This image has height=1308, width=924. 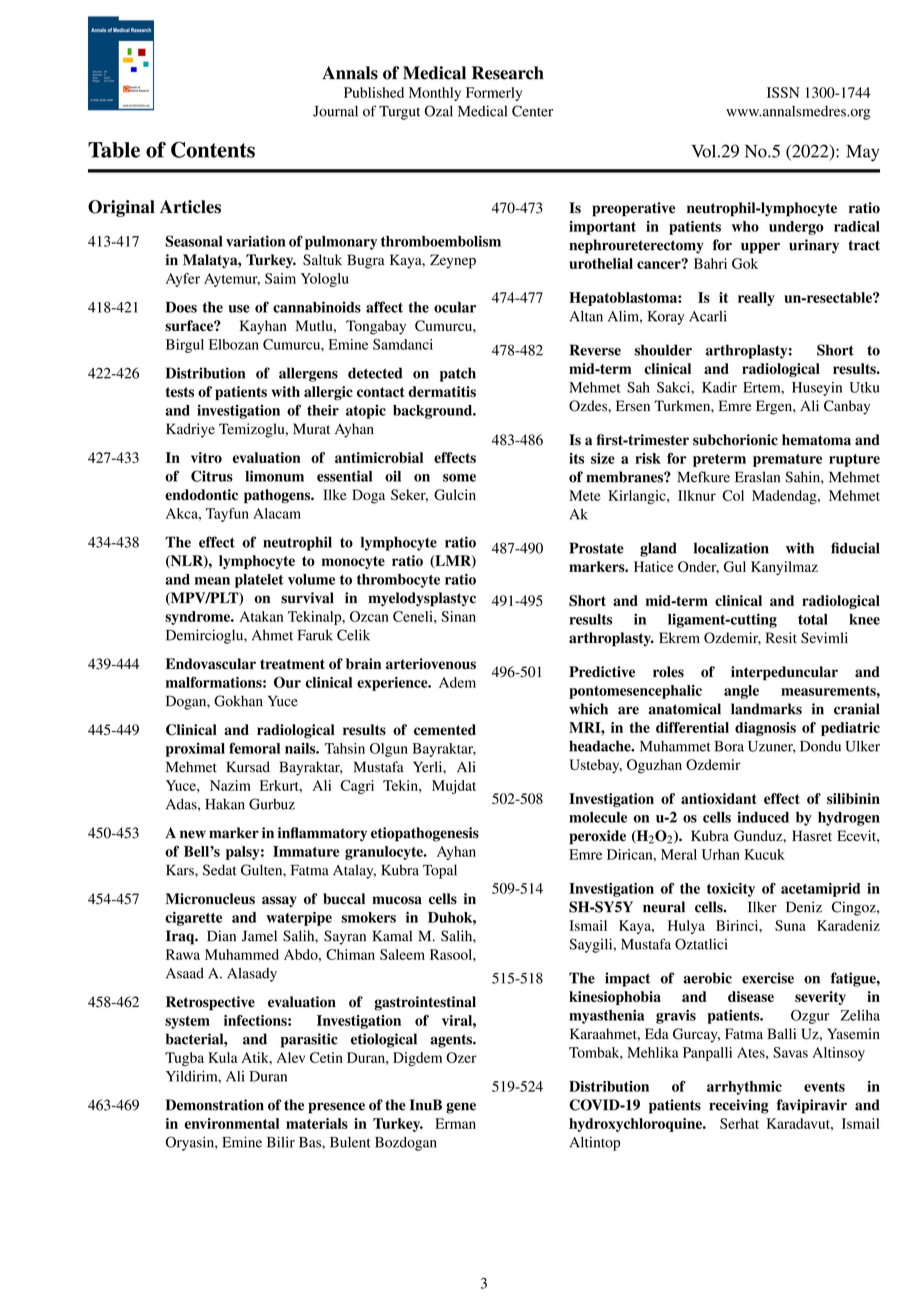 What do you see at coordinates (744, 1088) in the image?
I see `arrhythmic` at bounding box center [744, 1088].
